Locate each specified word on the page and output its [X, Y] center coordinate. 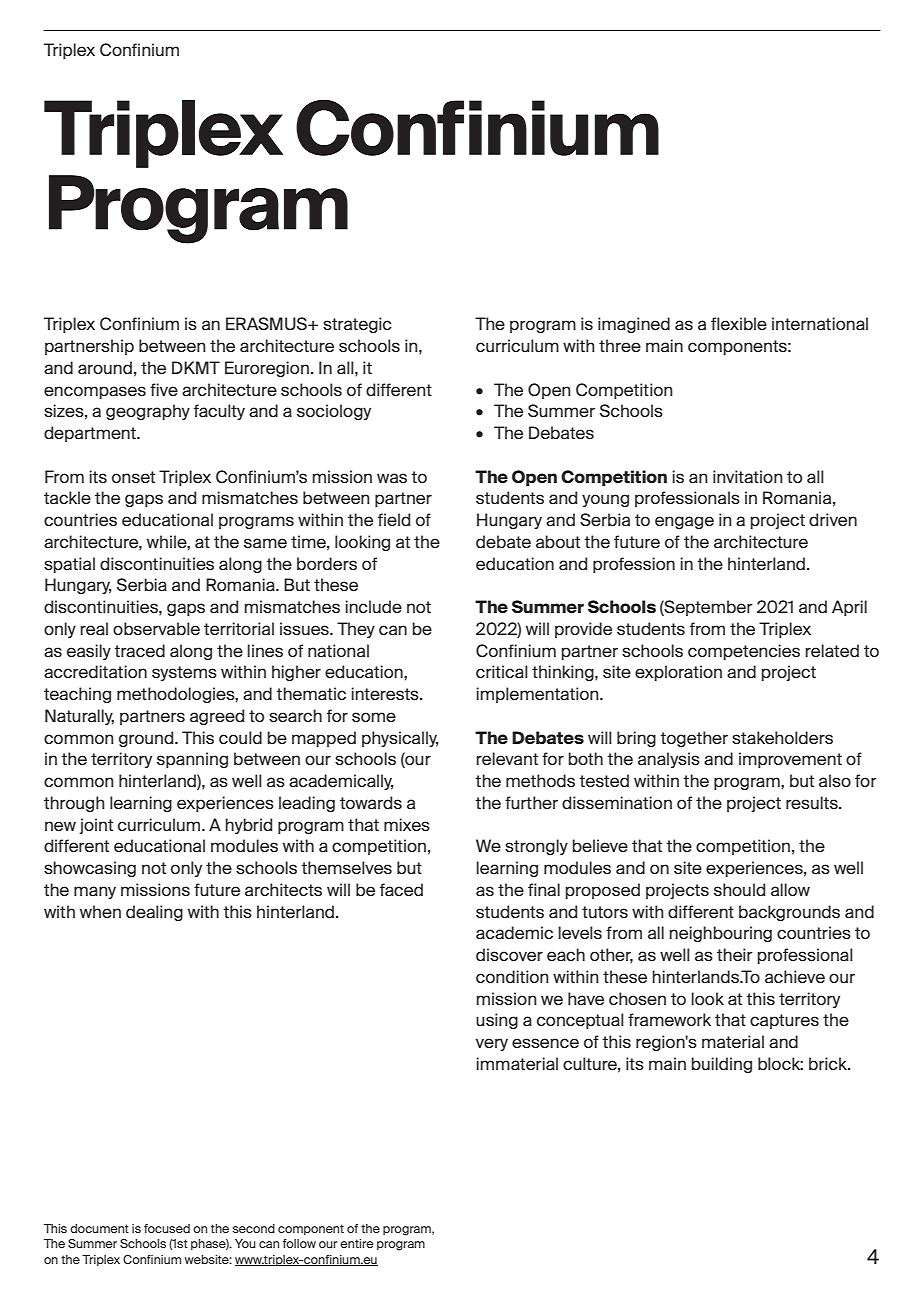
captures [784, 1021]
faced [401, 889]
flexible [739, 323]
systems [184, 673]
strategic [357, 325]
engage [684, 522]
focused [167, 1228]
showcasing [90, 869]
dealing [154, 913]
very [492, 1044]
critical [502, 671]
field [394, 519]
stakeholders [782, 737]
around [105, 367]
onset [133, 477]
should [739, 889]
